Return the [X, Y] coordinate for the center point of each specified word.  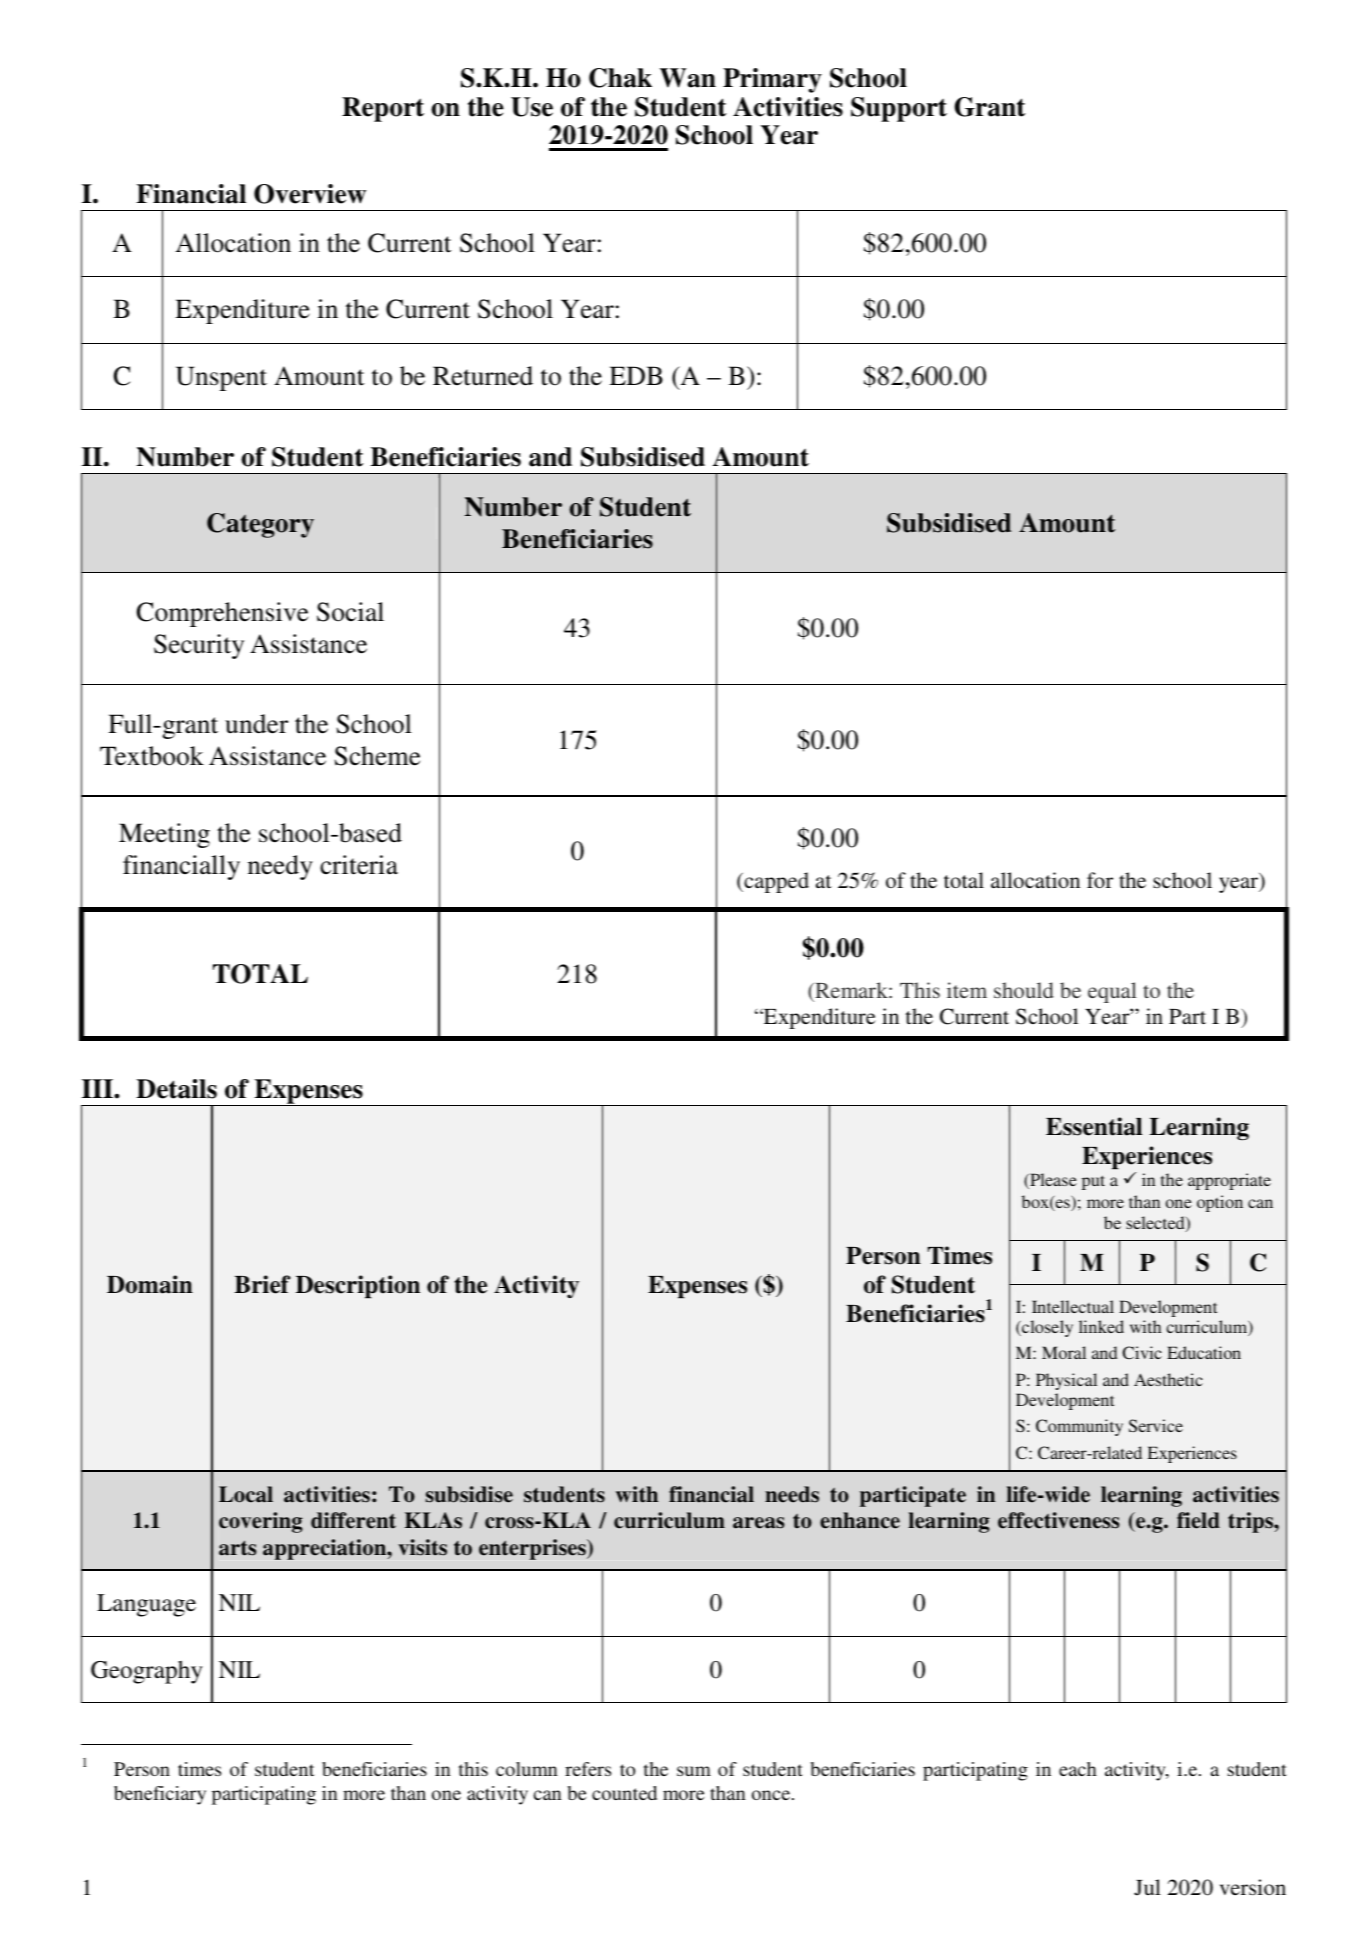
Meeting [164, 835]
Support [899, 109]
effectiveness [1058, 1520]
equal [1112, 992]
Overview [310, 194]
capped [775, 882]
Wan [688, 78]
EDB [636, 375]
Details [176, 1089]
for [1100, 880]
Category [260, 525]
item [967, 990]
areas [758, 1523]
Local [246, 1494]
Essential [1094, 1126]
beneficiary [160, 1795]
